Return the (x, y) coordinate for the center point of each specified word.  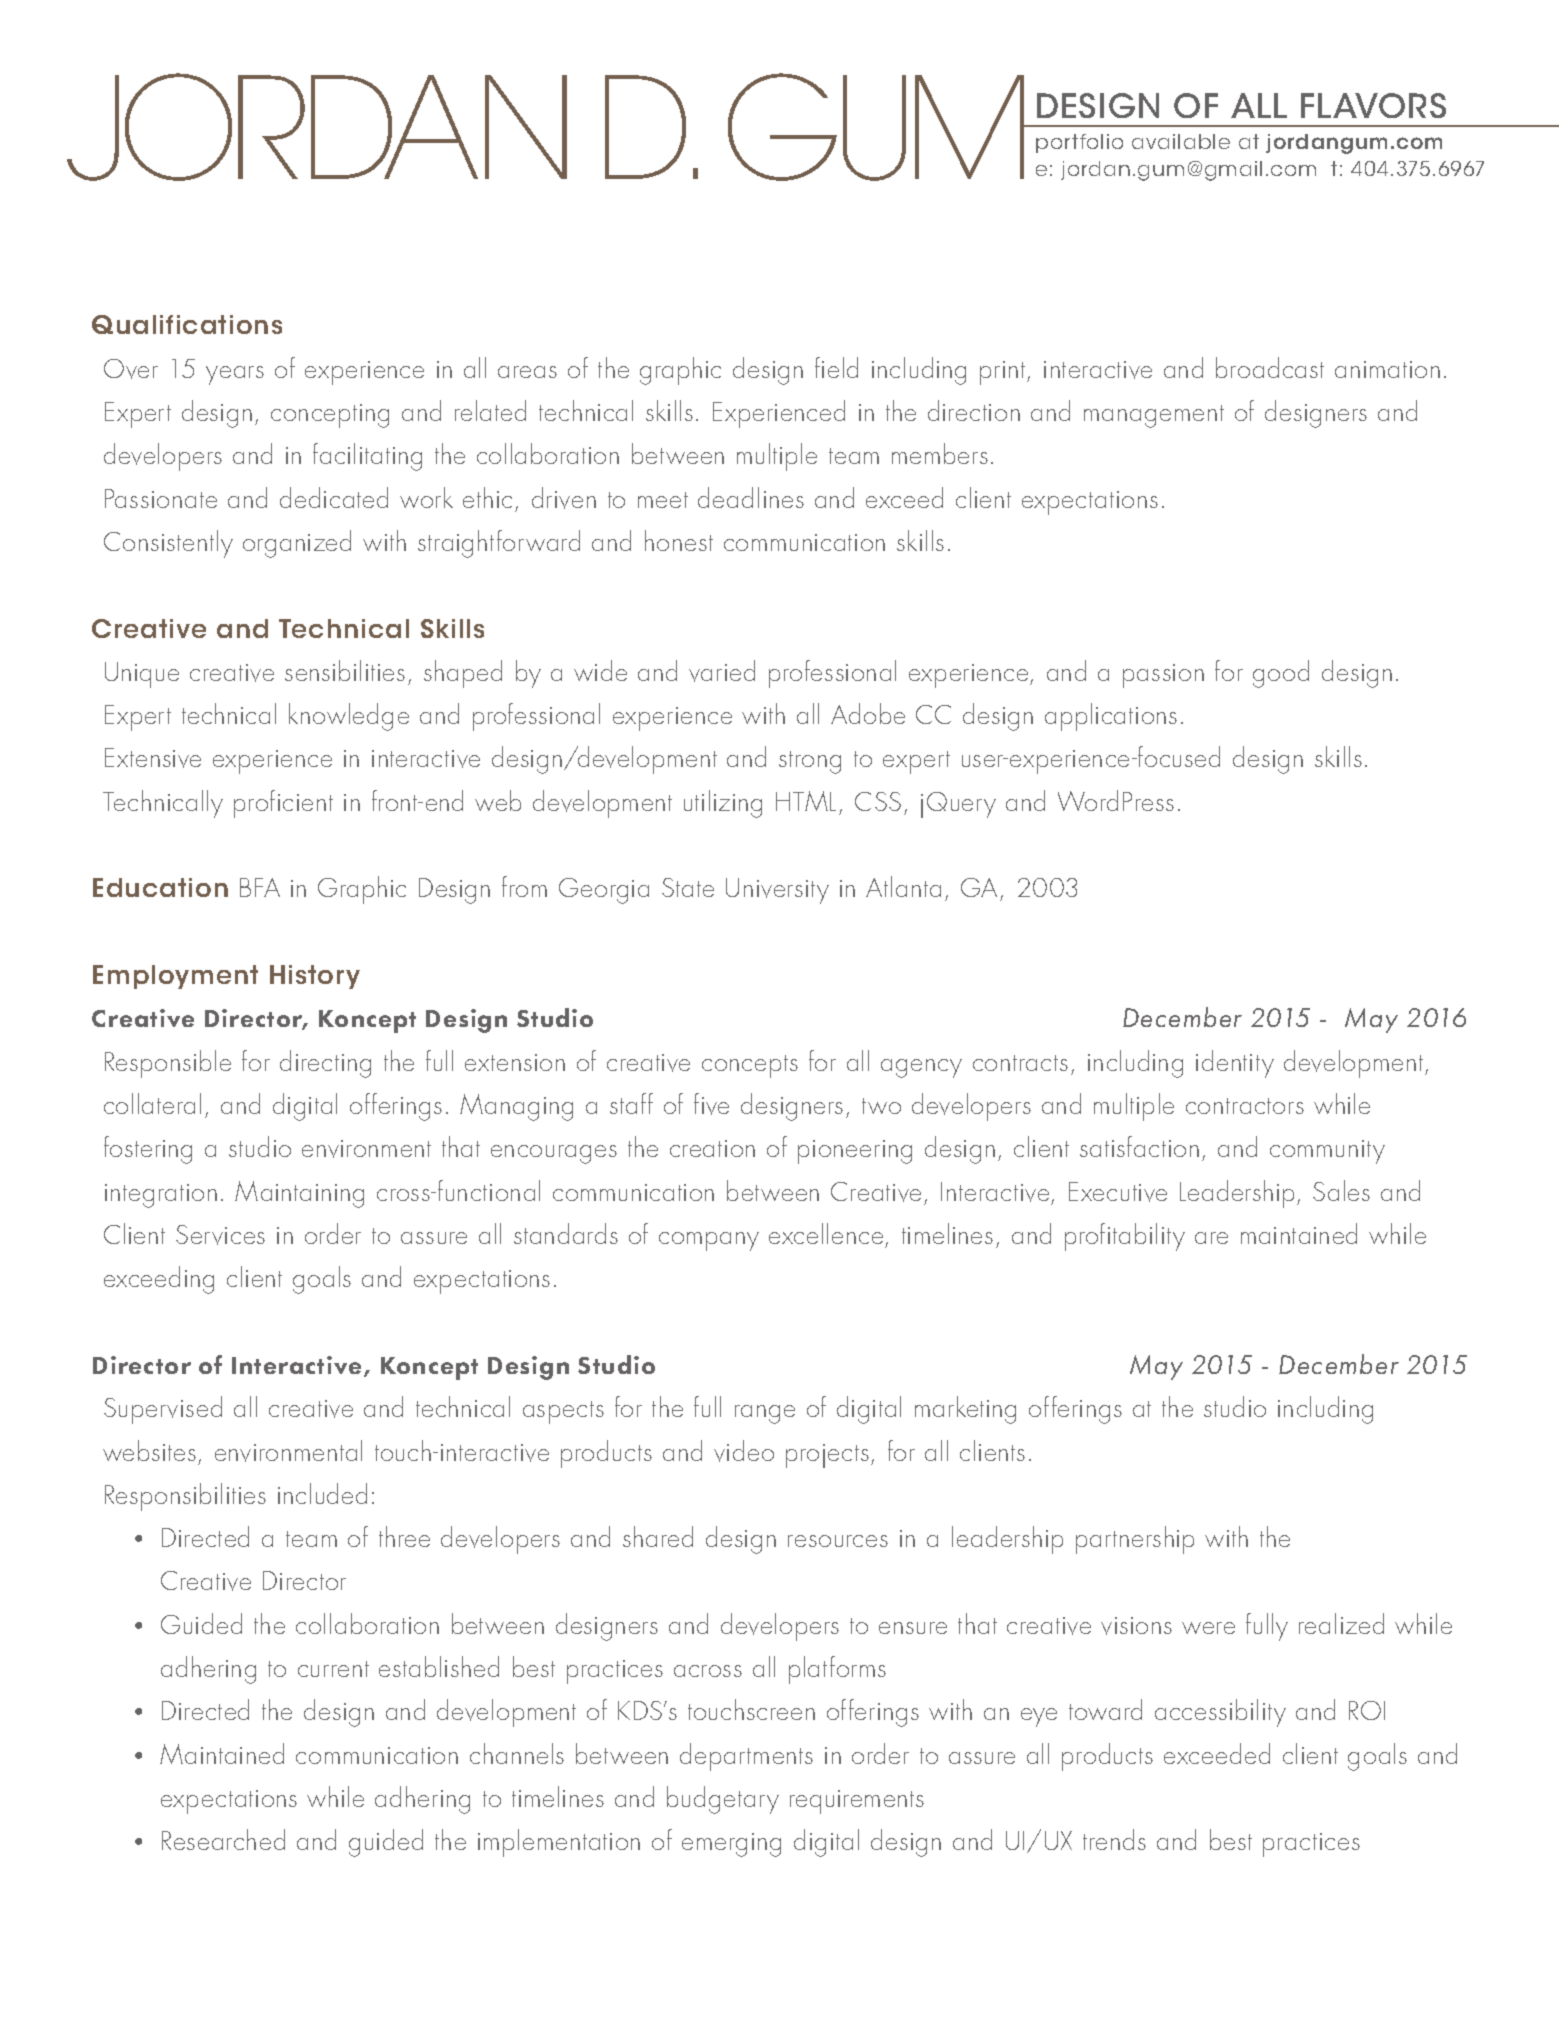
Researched (223, 1839)
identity (1235, 1064)
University (777, 891)
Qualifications (187, 324)
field (836, 367)
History (315, 977)
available (1181, 141)
